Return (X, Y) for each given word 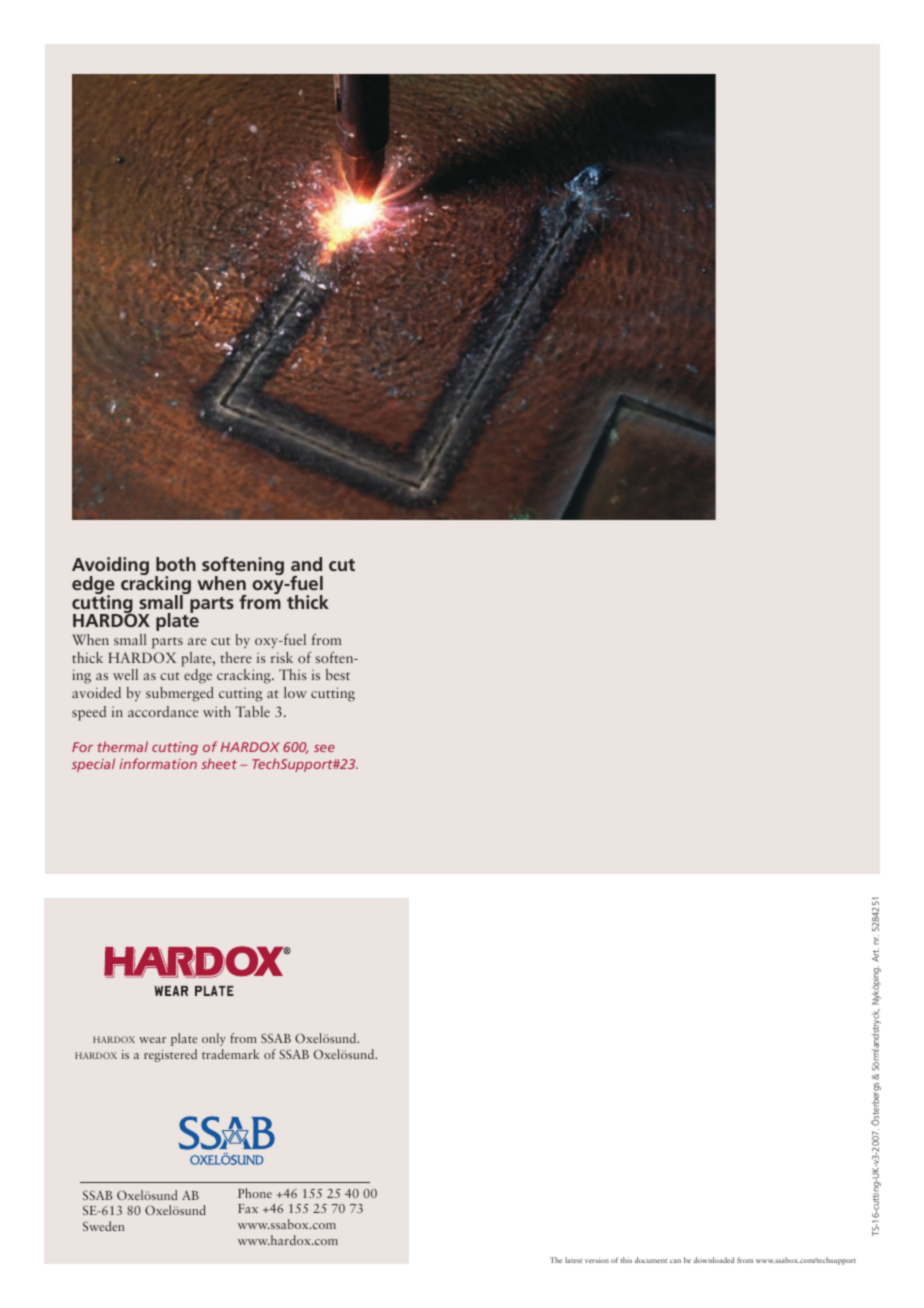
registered (170, 1055)
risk (281, 657)
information (158, 763)
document (651, 1260)
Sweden (103, 1226)
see (324, 748)
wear (152, 1040)
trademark (230, 1054)
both (176, 564)
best (338, 674)
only (214, 1039)
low (295, 692)
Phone (255, 1193)
